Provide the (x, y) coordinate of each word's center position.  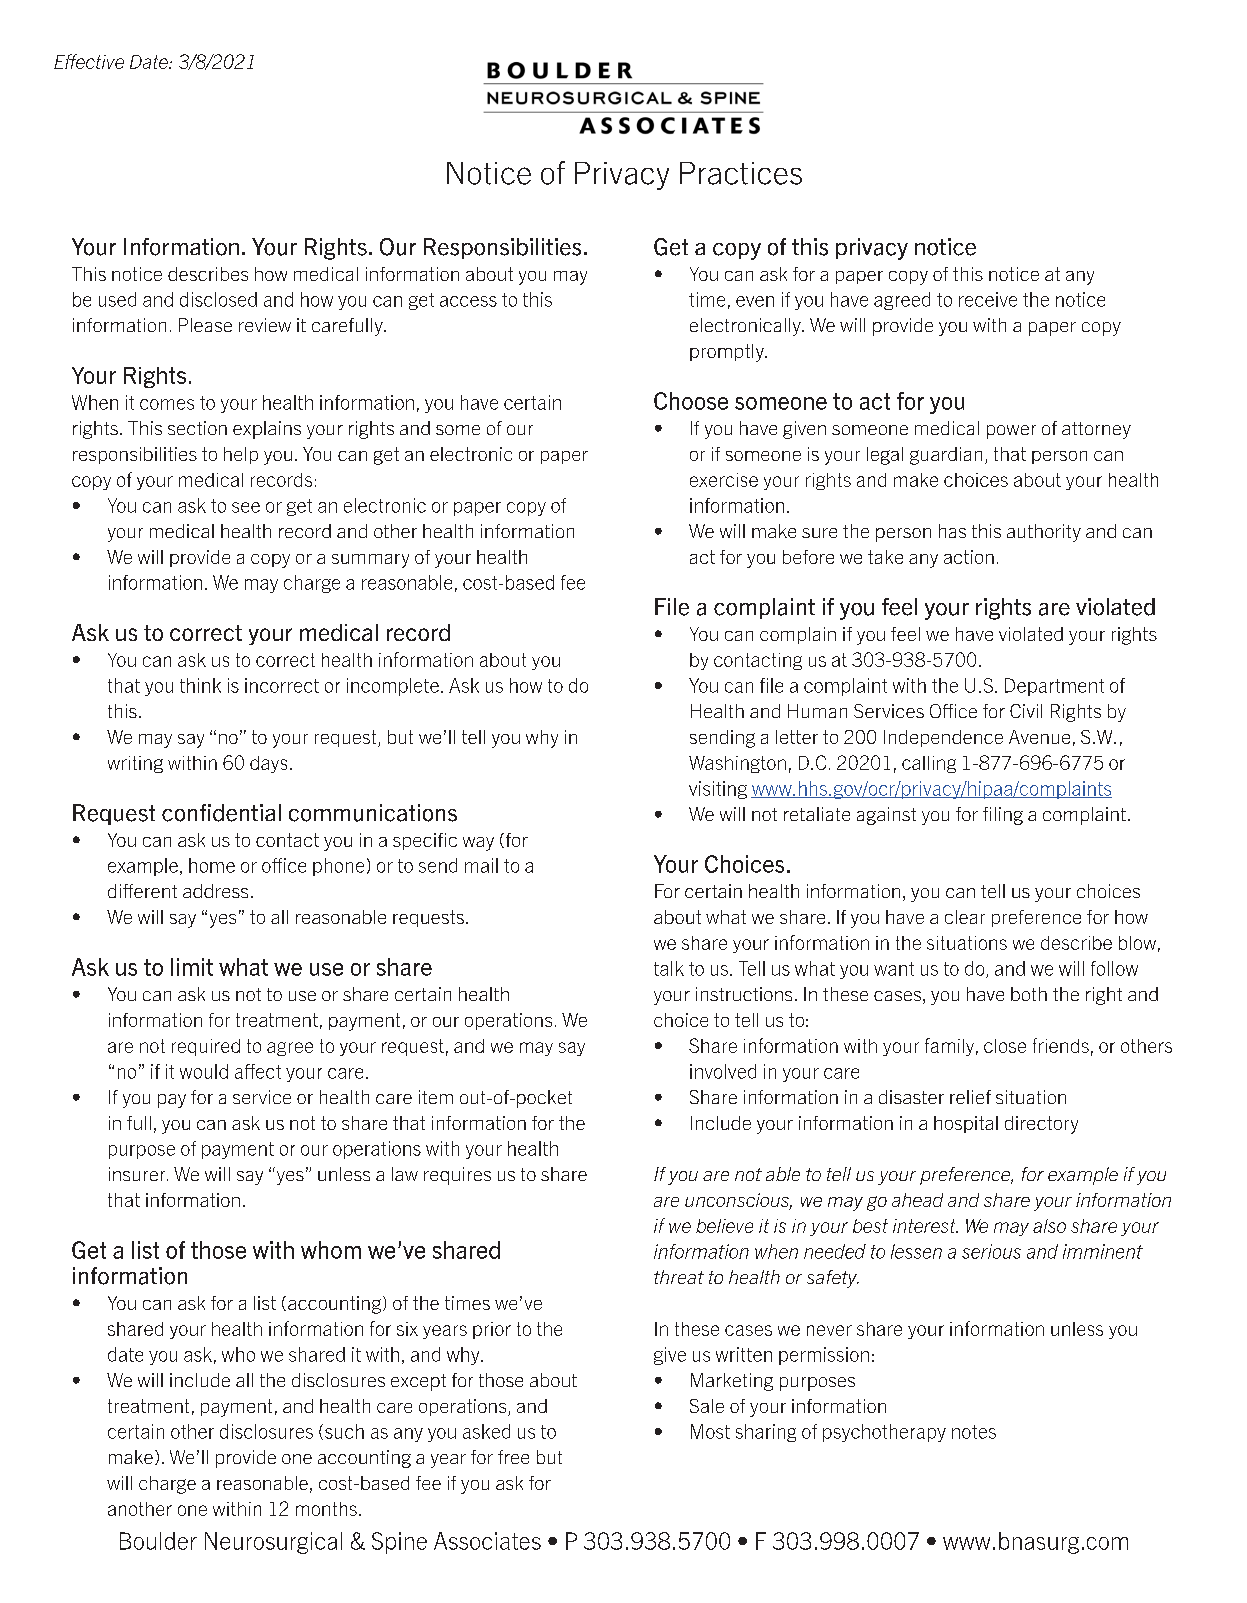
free (513, 1457)
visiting (718, 790)
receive (988, 299)
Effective (89, 61)
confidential (221, 813)
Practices (741, 173)
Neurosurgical (273, 1543)
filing (1003, 816)
